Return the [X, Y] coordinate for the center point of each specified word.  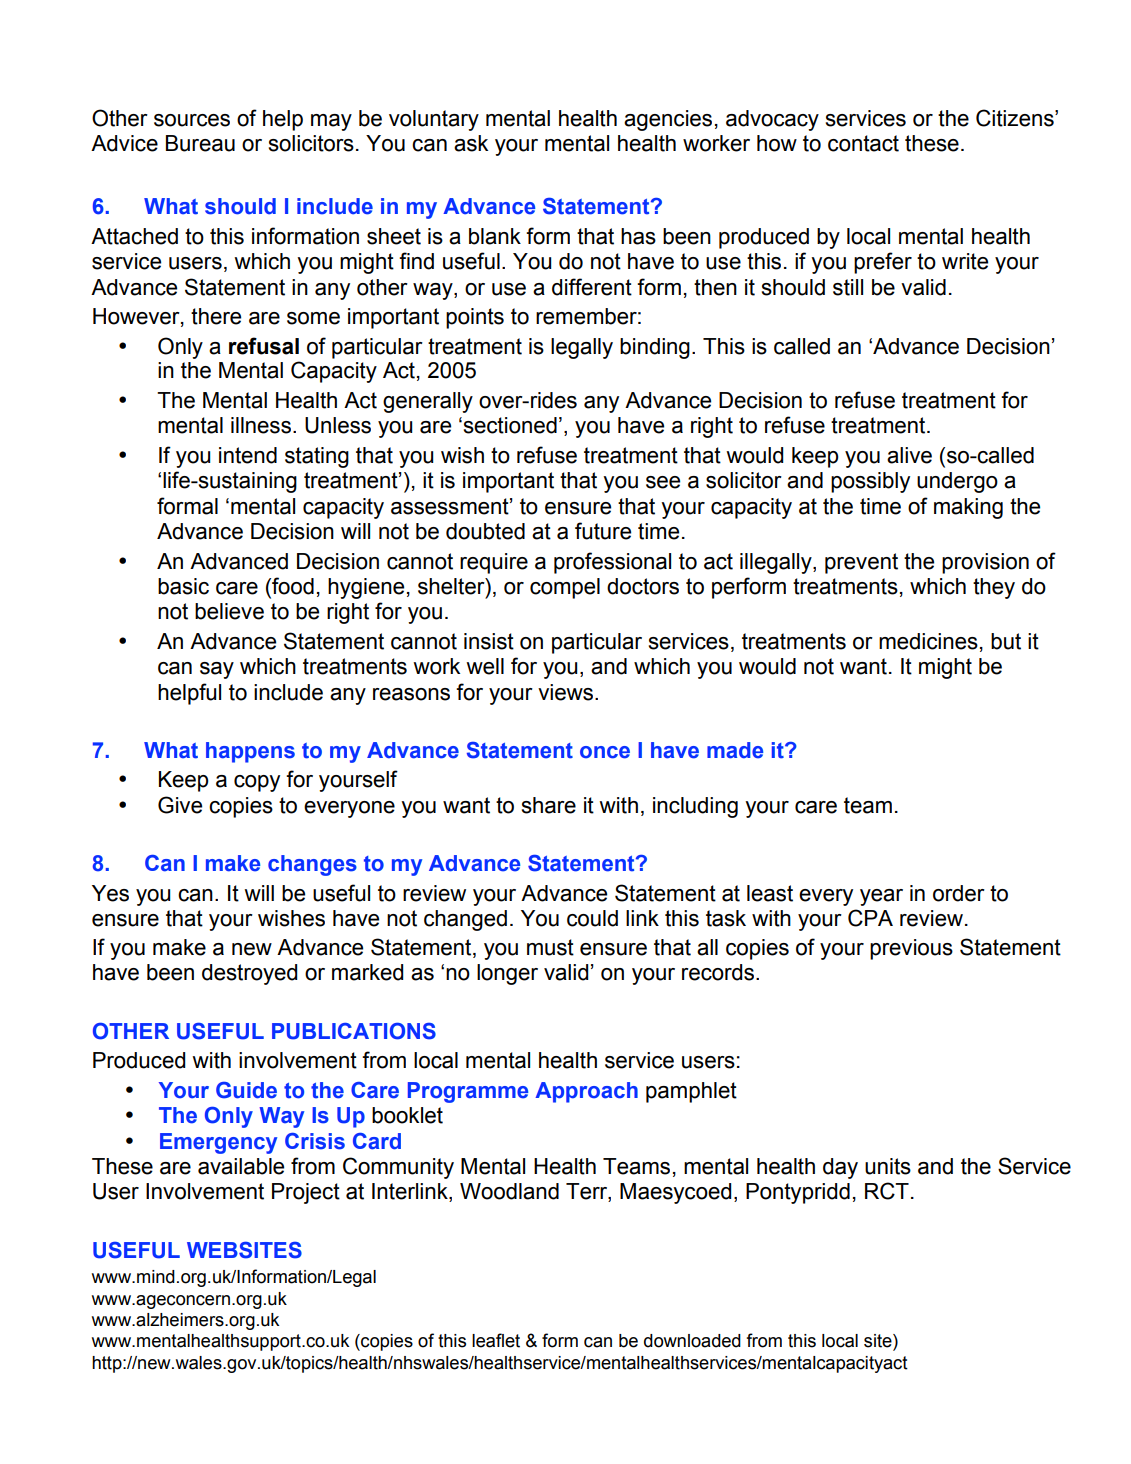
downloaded [692, 1341]
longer [507, 974]
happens [250, 752]
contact [863, 143]
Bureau [200, 143]
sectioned [509, 425]
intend [248, 455]
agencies [668, 120]
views [565, 692]
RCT [887, 1191]
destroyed [249, 974]
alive [909, 455]
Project [306, 1193]
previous [911, 949]
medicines [928, 641]
